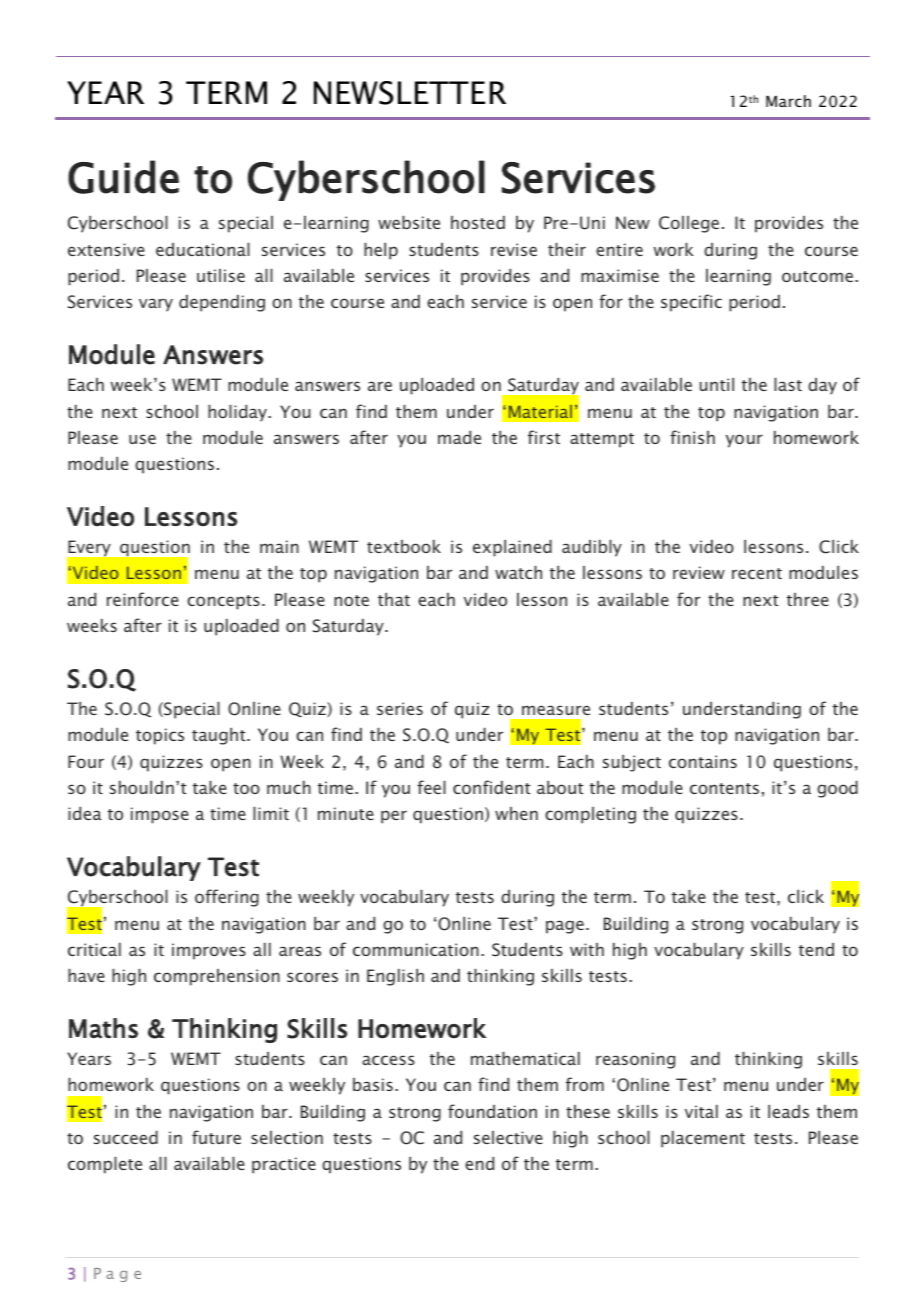  Describe the element at coordinates (410, 93) in the screenshot. I see `NEWSLETTER` at that location.
